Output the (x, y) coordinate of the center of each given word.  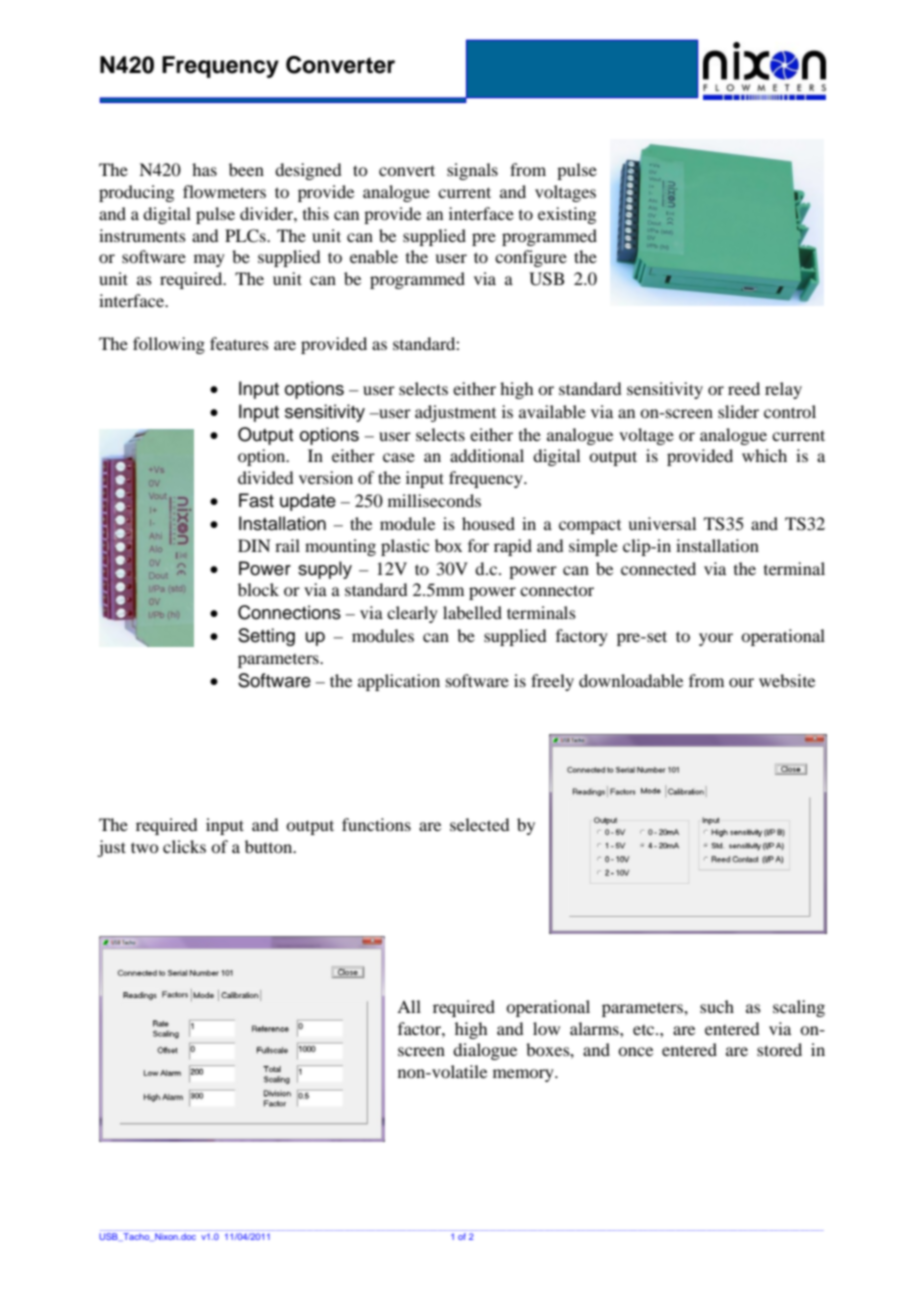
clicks (184, 846)
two (144, 847)
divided (265, 477)
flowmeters (224, 191)
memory (524, 1075)
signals (472, 171)
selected (479, 824)
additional (487, 455)
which (764, 455)
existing (567, 215)
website (787, 680)
